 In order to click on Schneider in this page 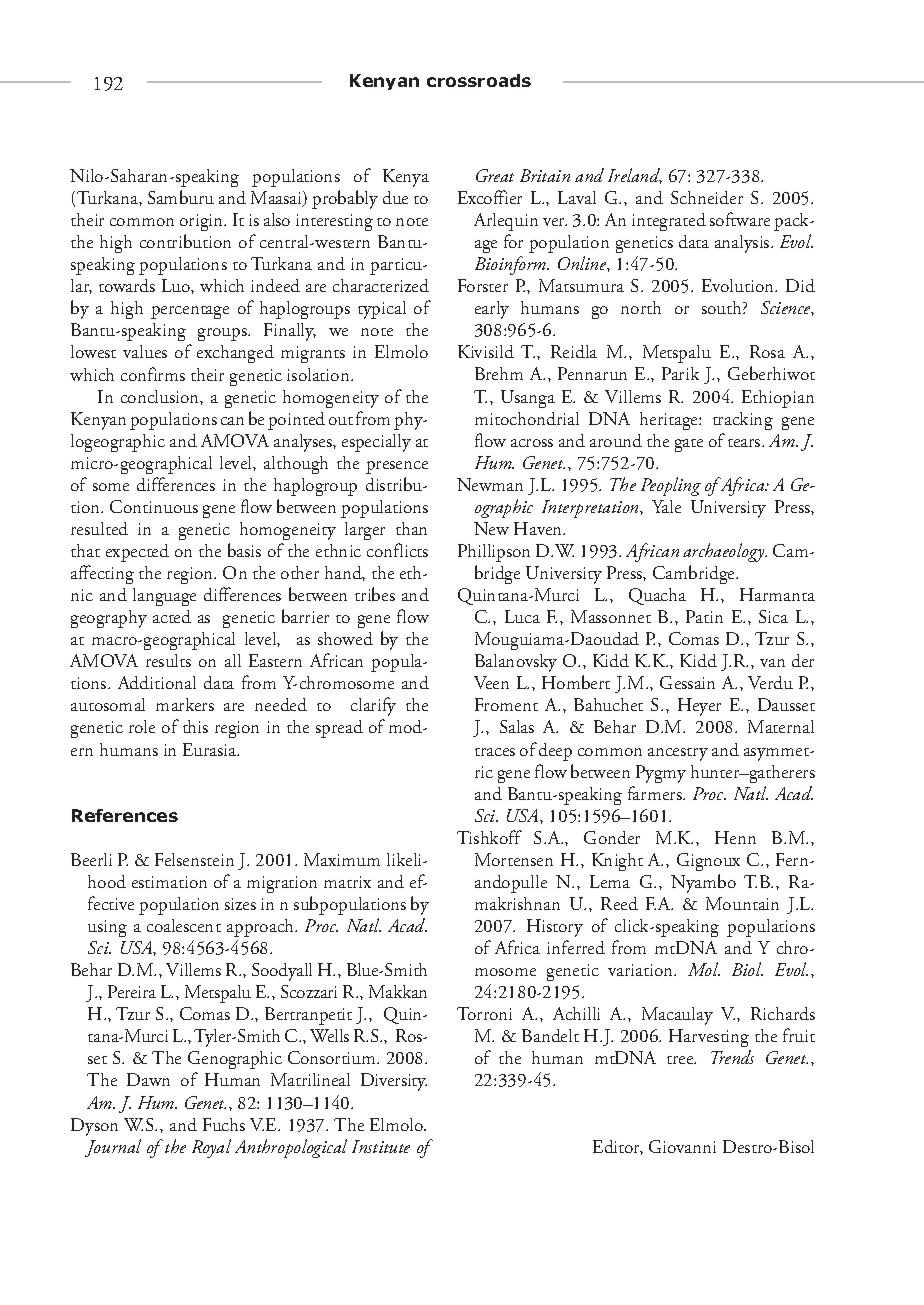, I will do `click(707, 197)`.
